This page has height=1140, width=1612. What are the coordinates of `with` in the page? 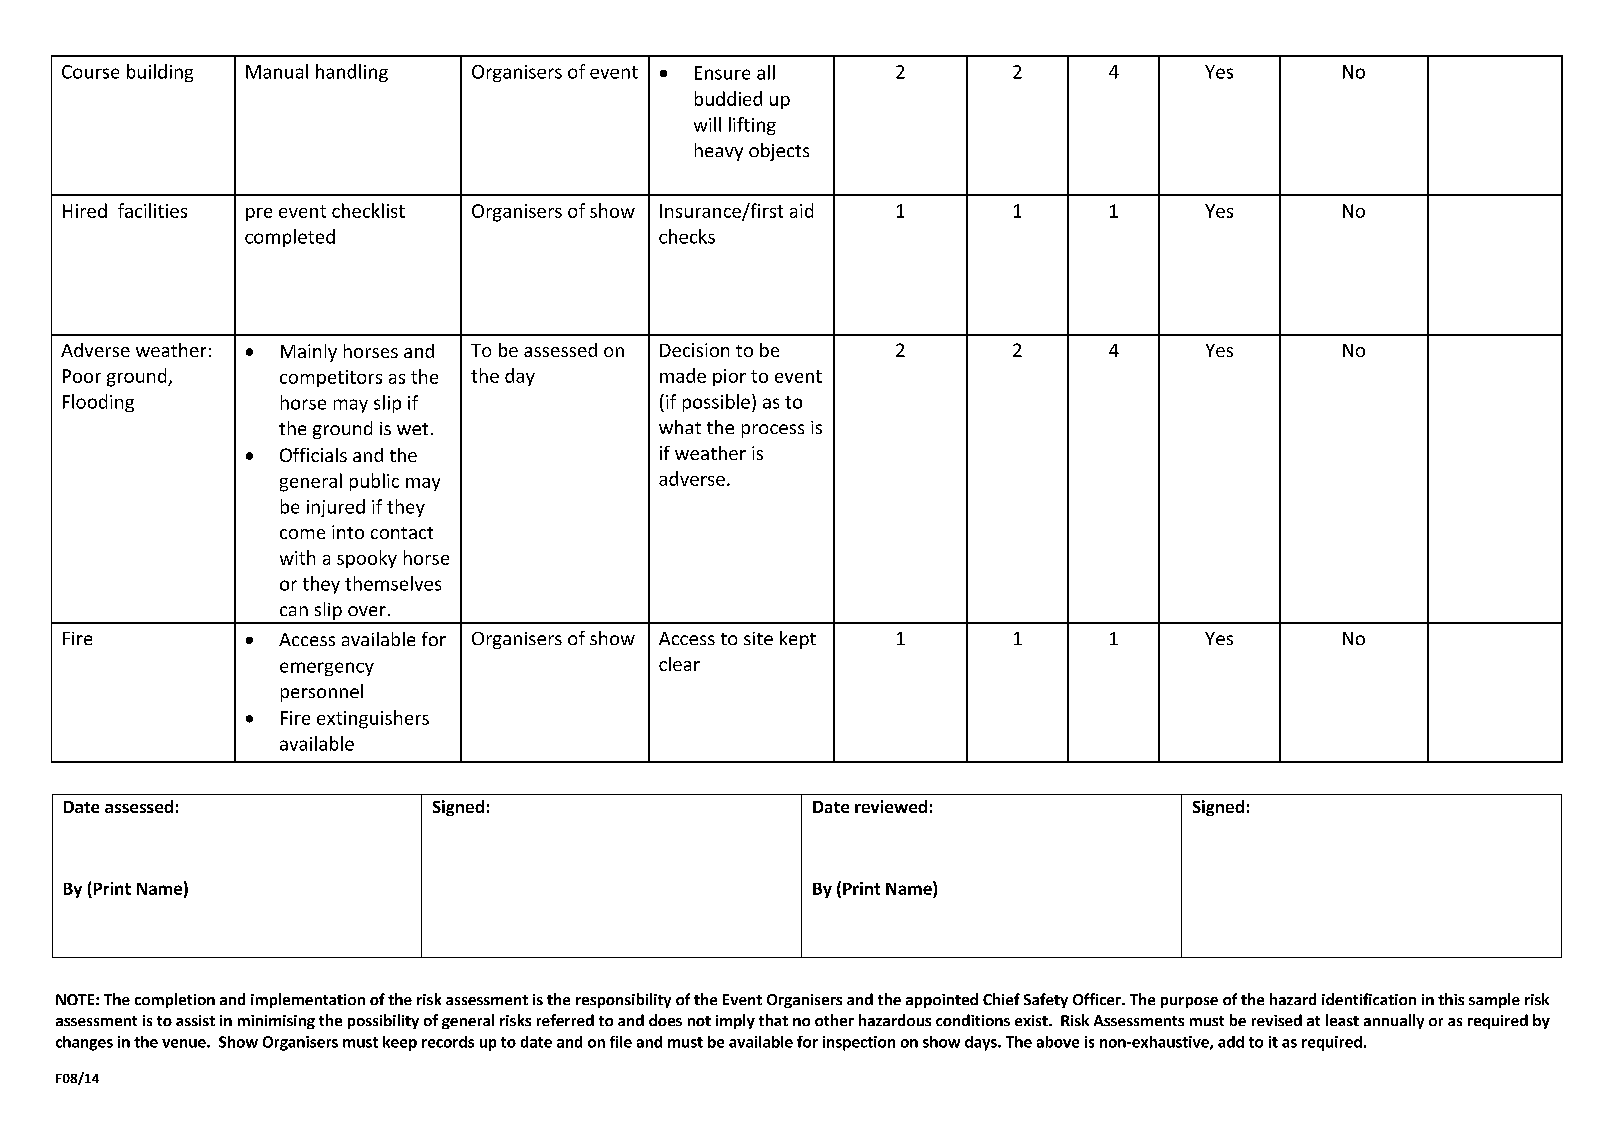 It's located at (297, 557).
